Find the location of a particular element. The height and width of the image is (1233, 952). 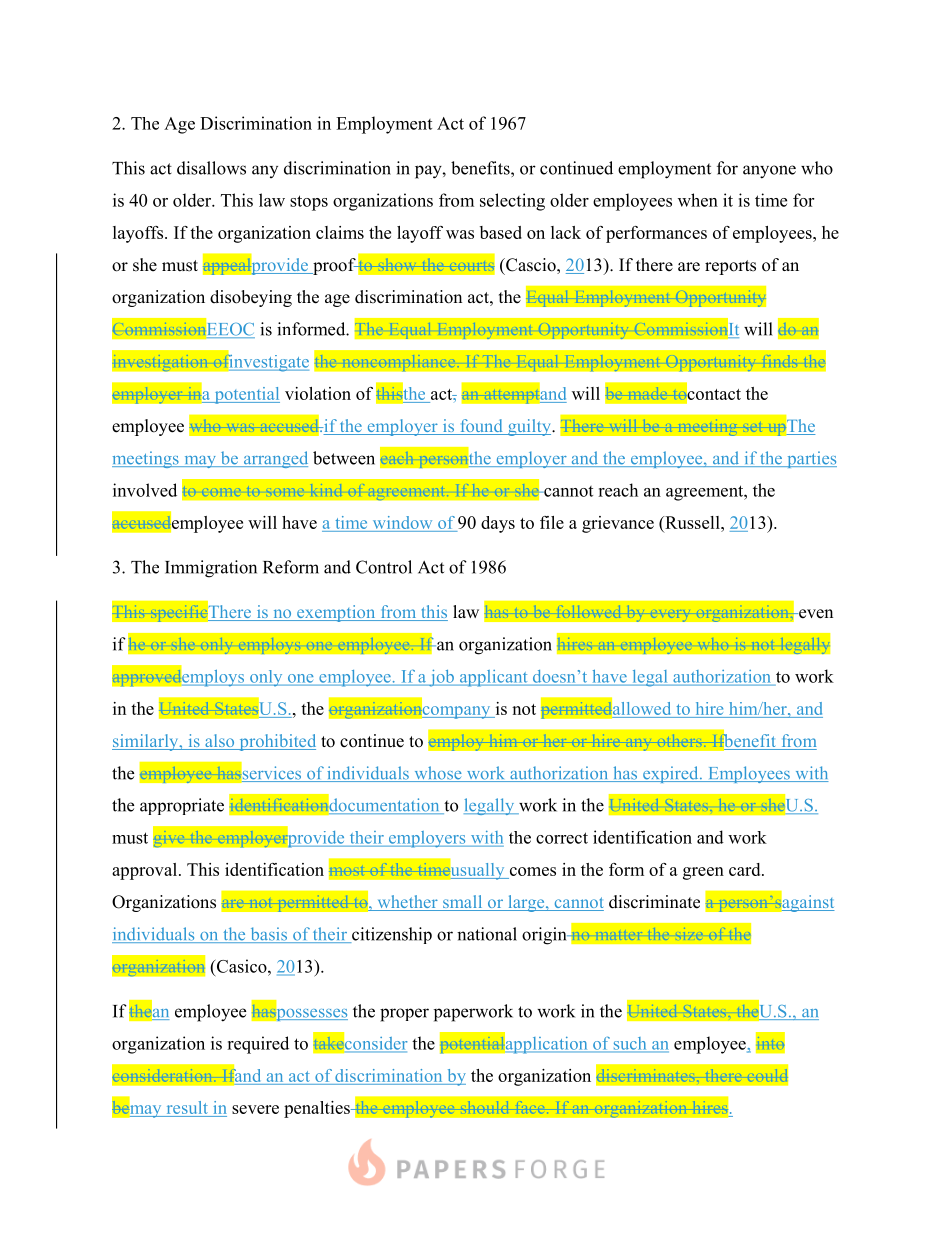

every is located at coordinates (670, 615).
